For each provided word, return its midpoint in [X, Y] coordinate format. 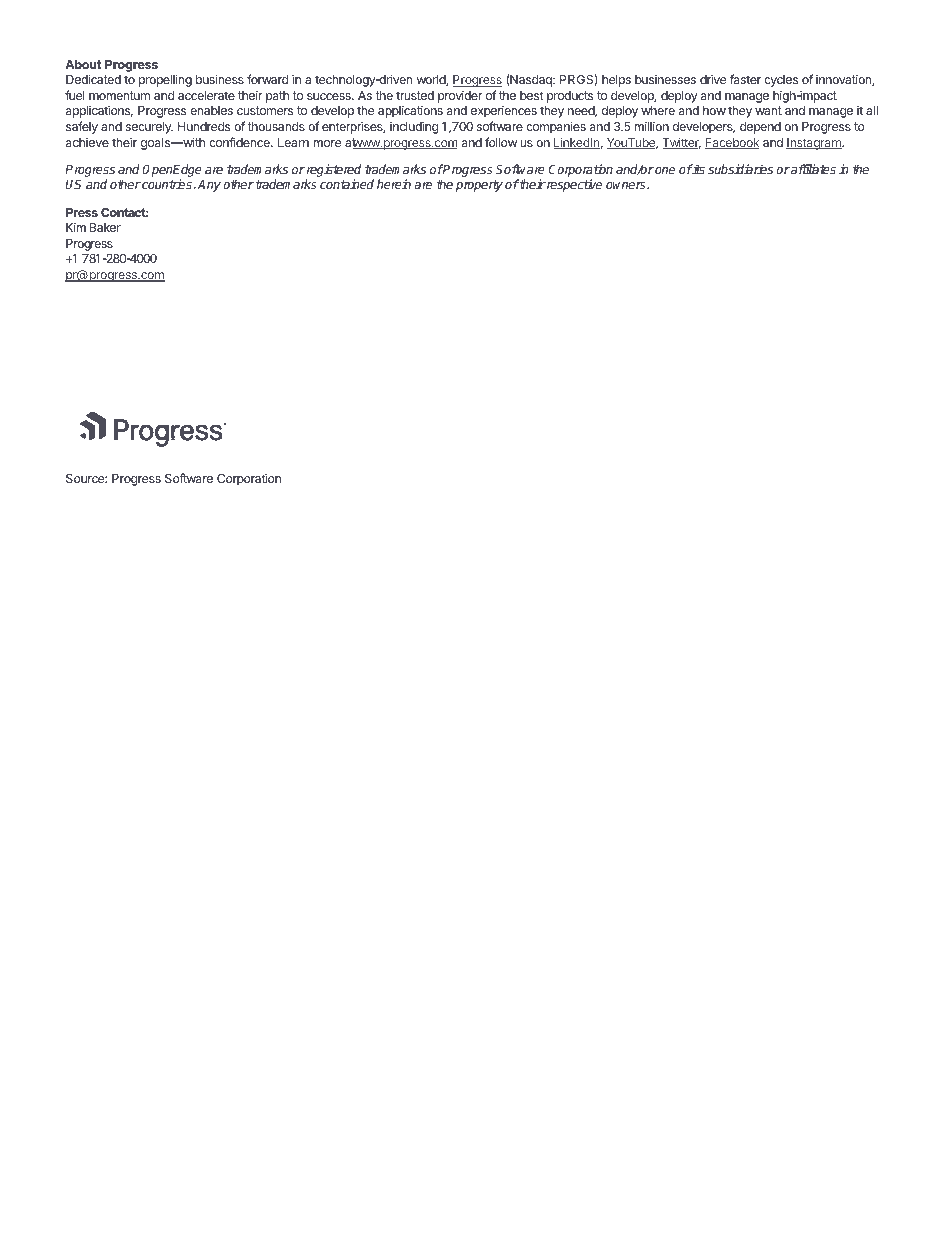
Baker [105, 227]
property [479, 186]
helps [616, 81]
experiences [504, 111]
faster [745, 79]
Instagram [814, 144]
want [768, 110]
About [83, 64]
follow [501, 142]
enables [211, 110]
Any [209, 186]
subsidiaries [740, 169]
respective [573, 185]
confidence [240, 142]
